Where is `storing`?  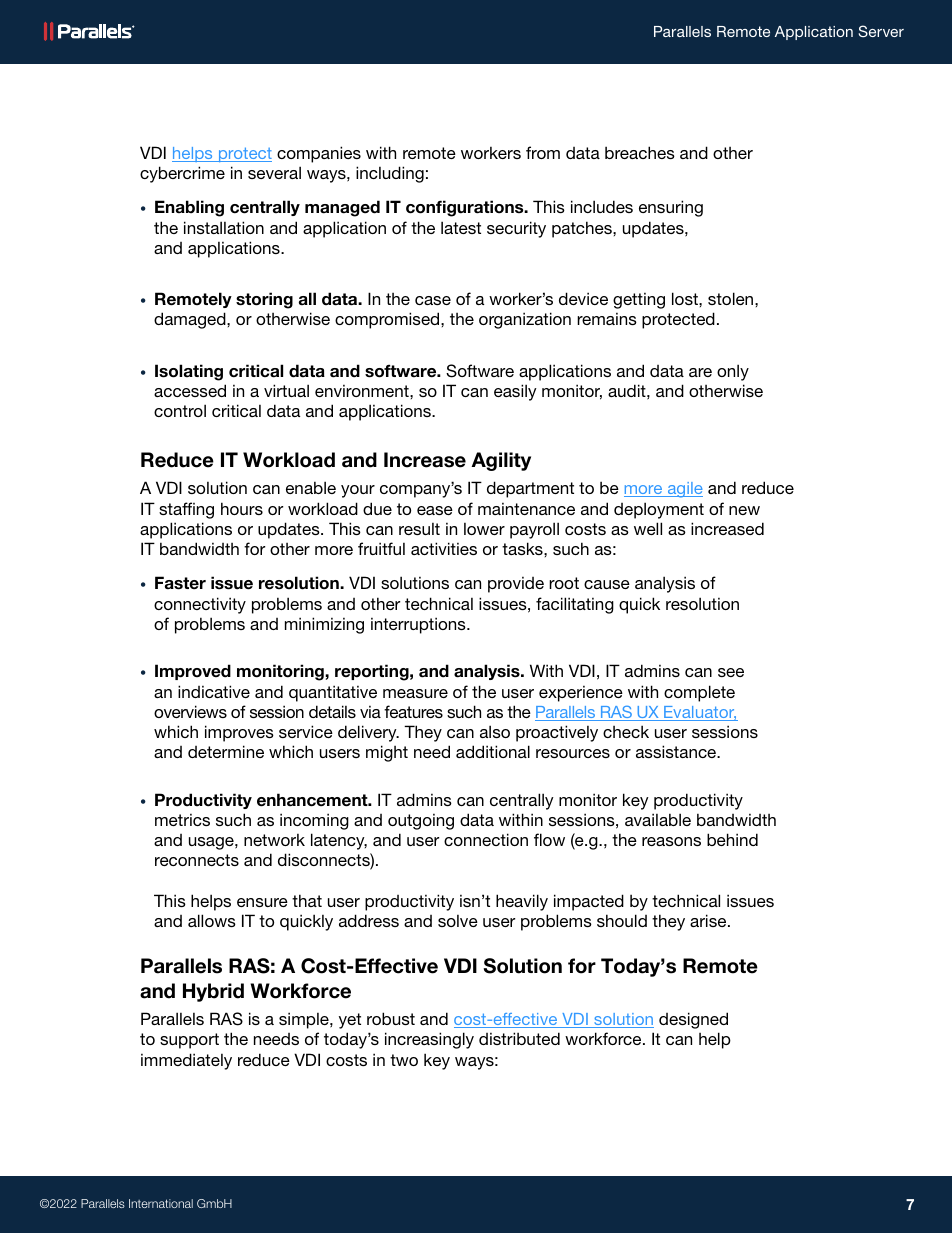 storing is located at coordinates (264, 300).
